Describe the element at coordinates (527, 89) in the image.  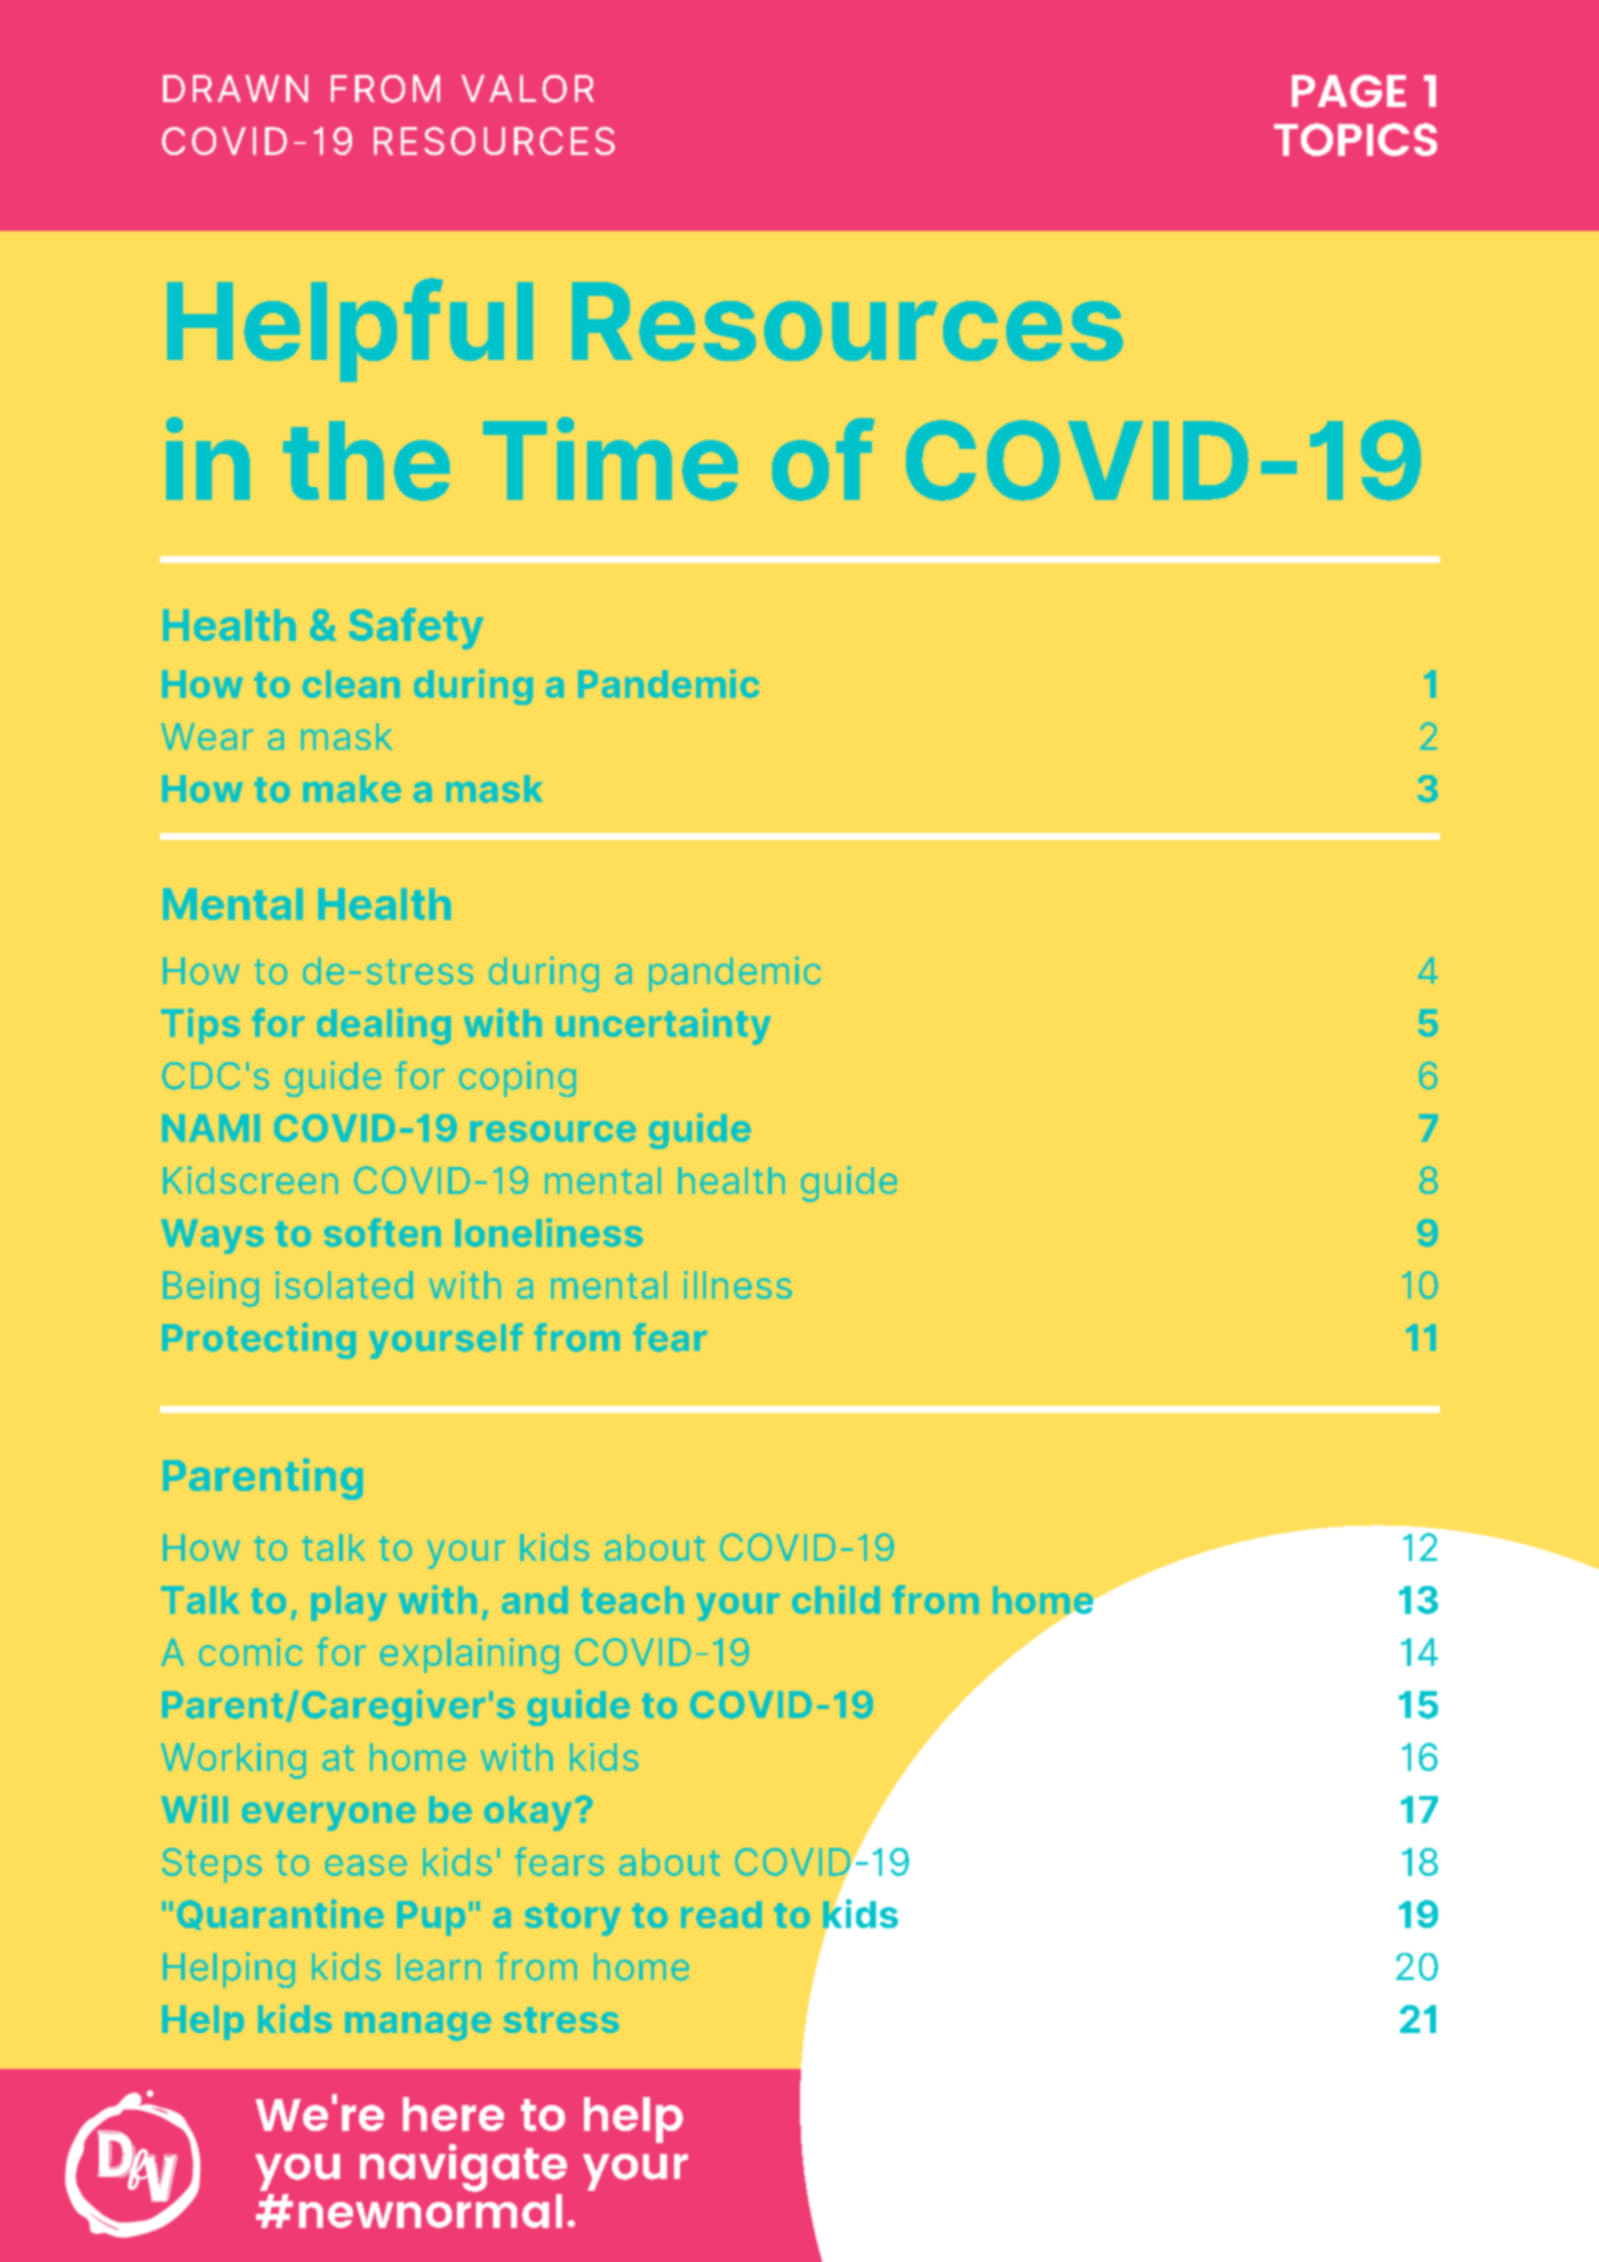
I see `VALOR` at that location.
